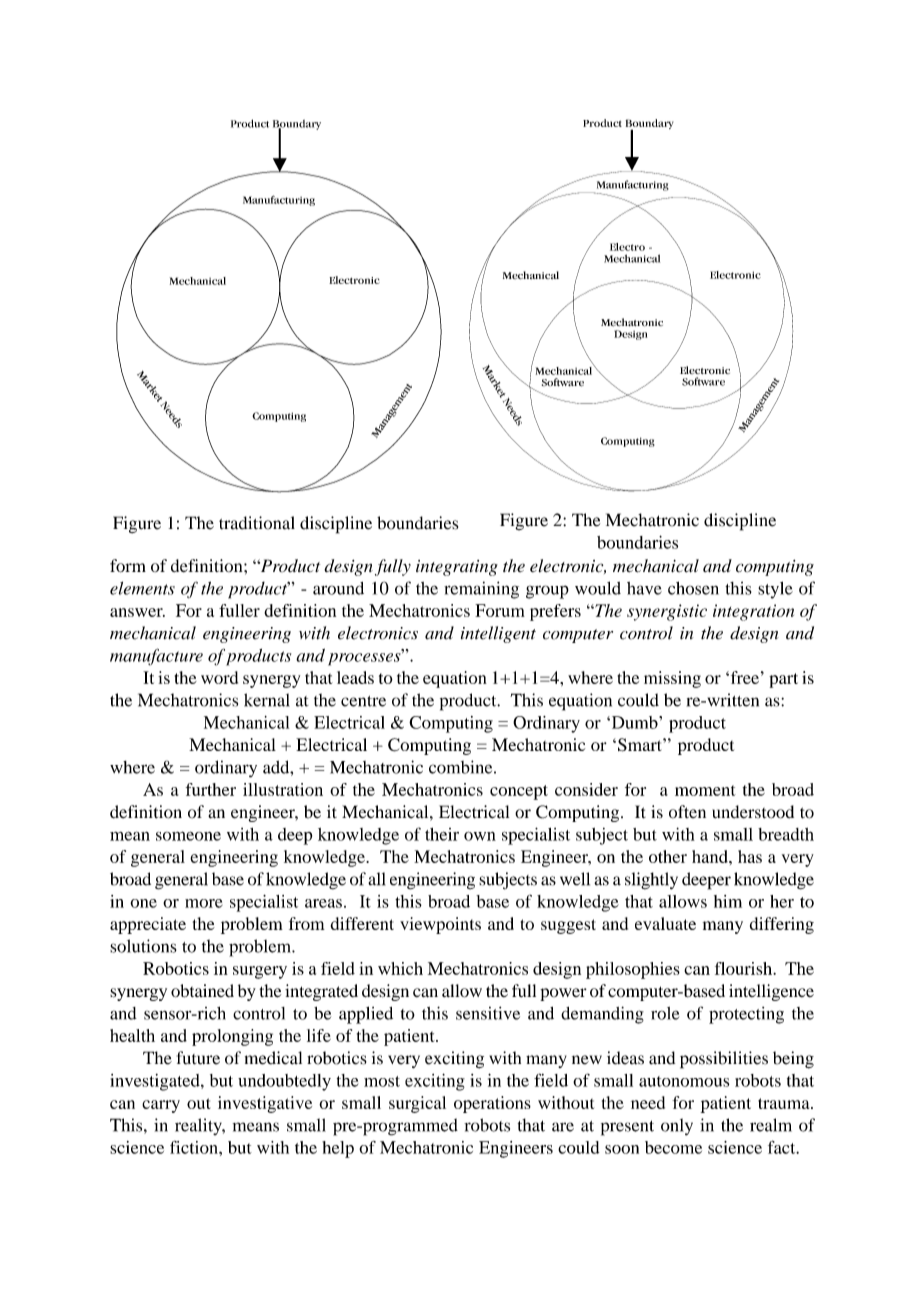 The image size is (924, 1308). What do you see at coordinates (148, 925) in the screenshot?
I see `appreciate` at bounding box center [148, 925].
